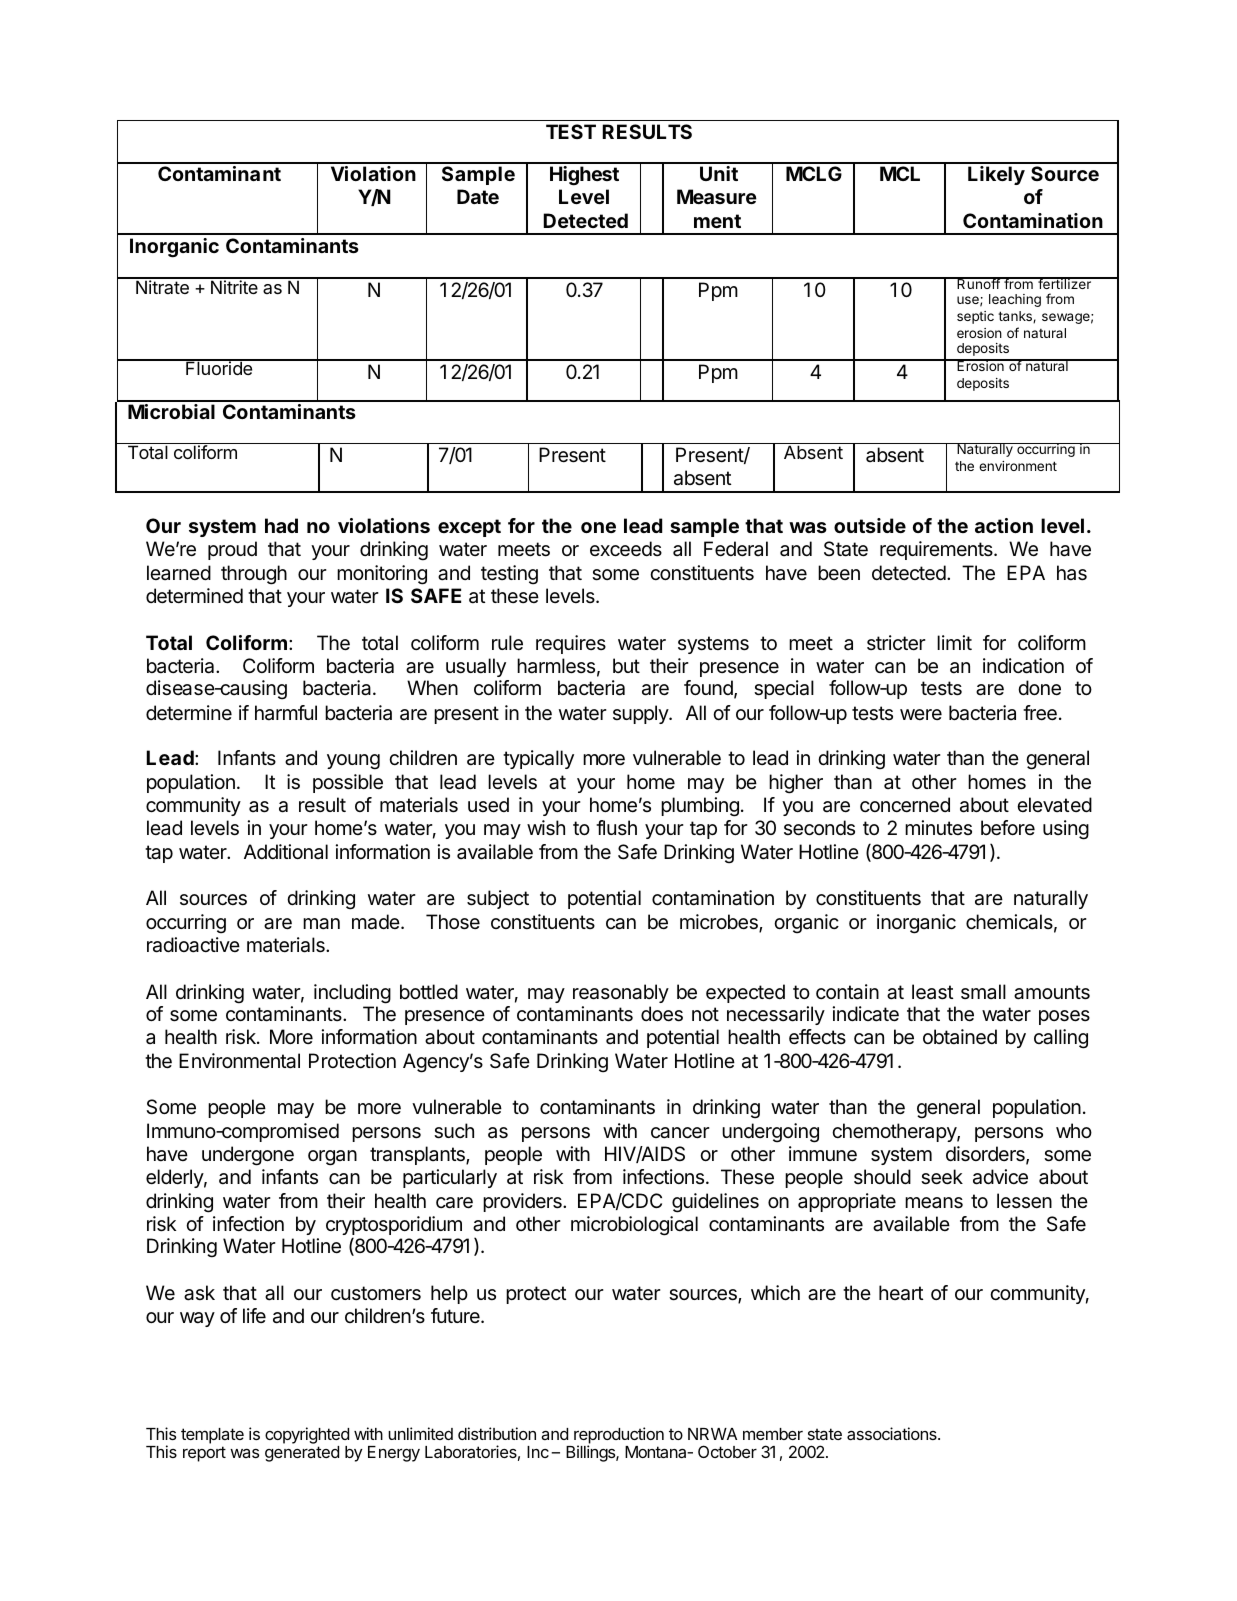  Describe the element at coordinates (248, 1156) in the document. I see `undergone` at that location.
